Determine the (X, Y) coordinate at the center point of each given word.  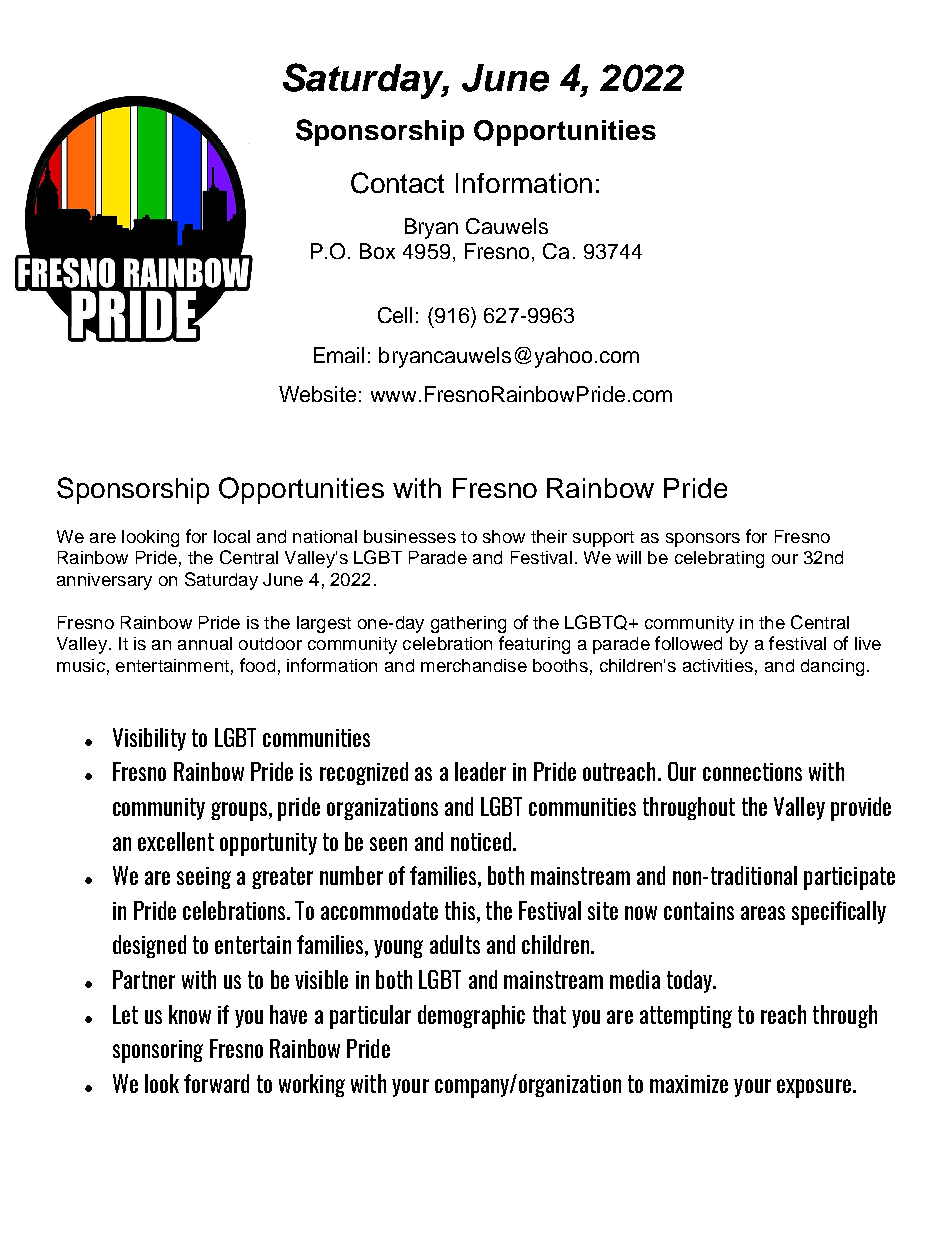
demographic (471, 1017)
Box (377, 251)
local (232, 536)
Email (339, 355)
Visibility (149, 739)
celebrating (719, 559)
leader (480, 771)
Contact (397, 183)
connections (752, 772)
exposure (814, 1088)
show (504, 536)
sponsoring (158, 1051)
